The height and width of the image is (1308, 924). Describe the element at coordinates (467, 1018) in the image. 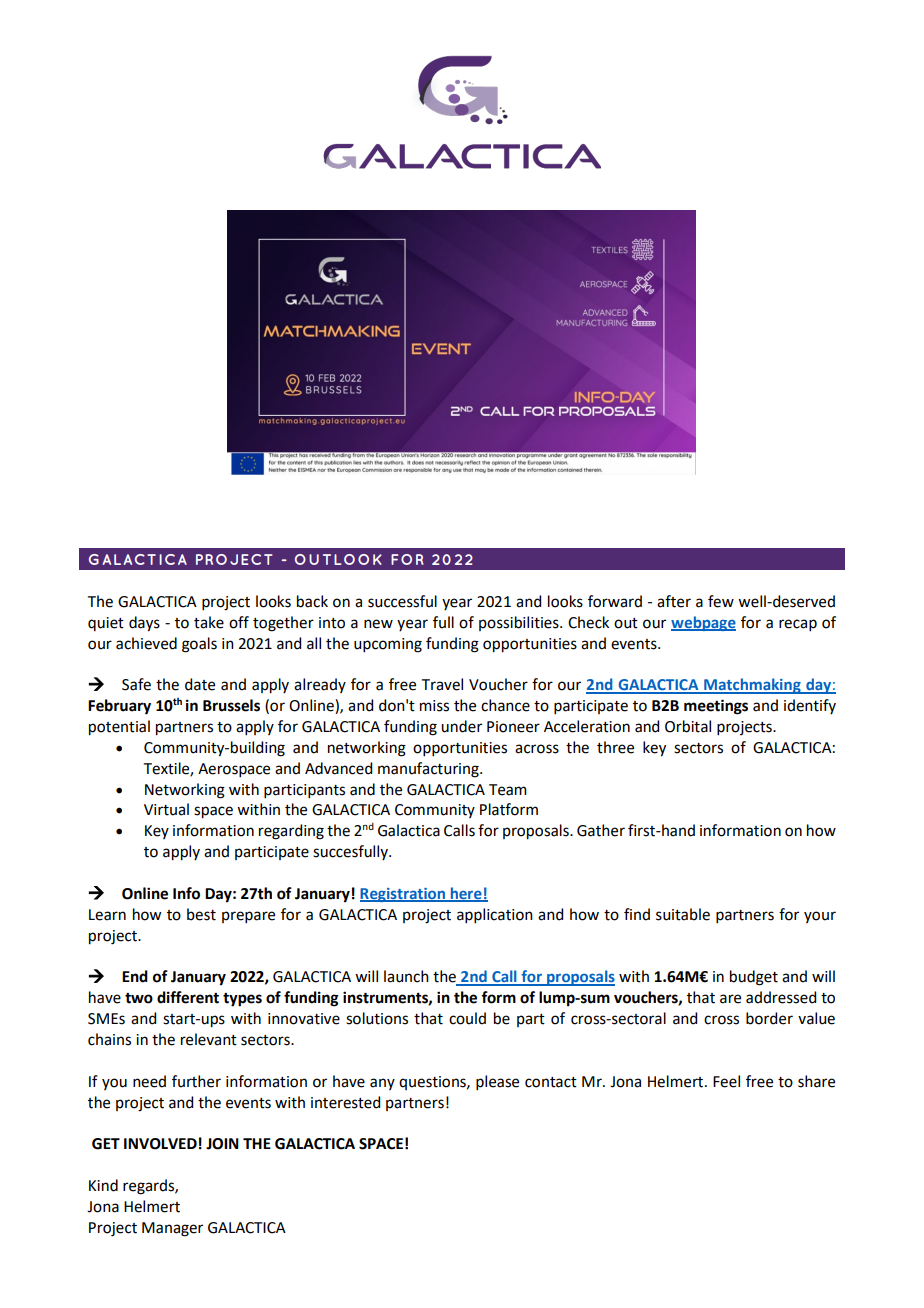

I see `could` at that location.
